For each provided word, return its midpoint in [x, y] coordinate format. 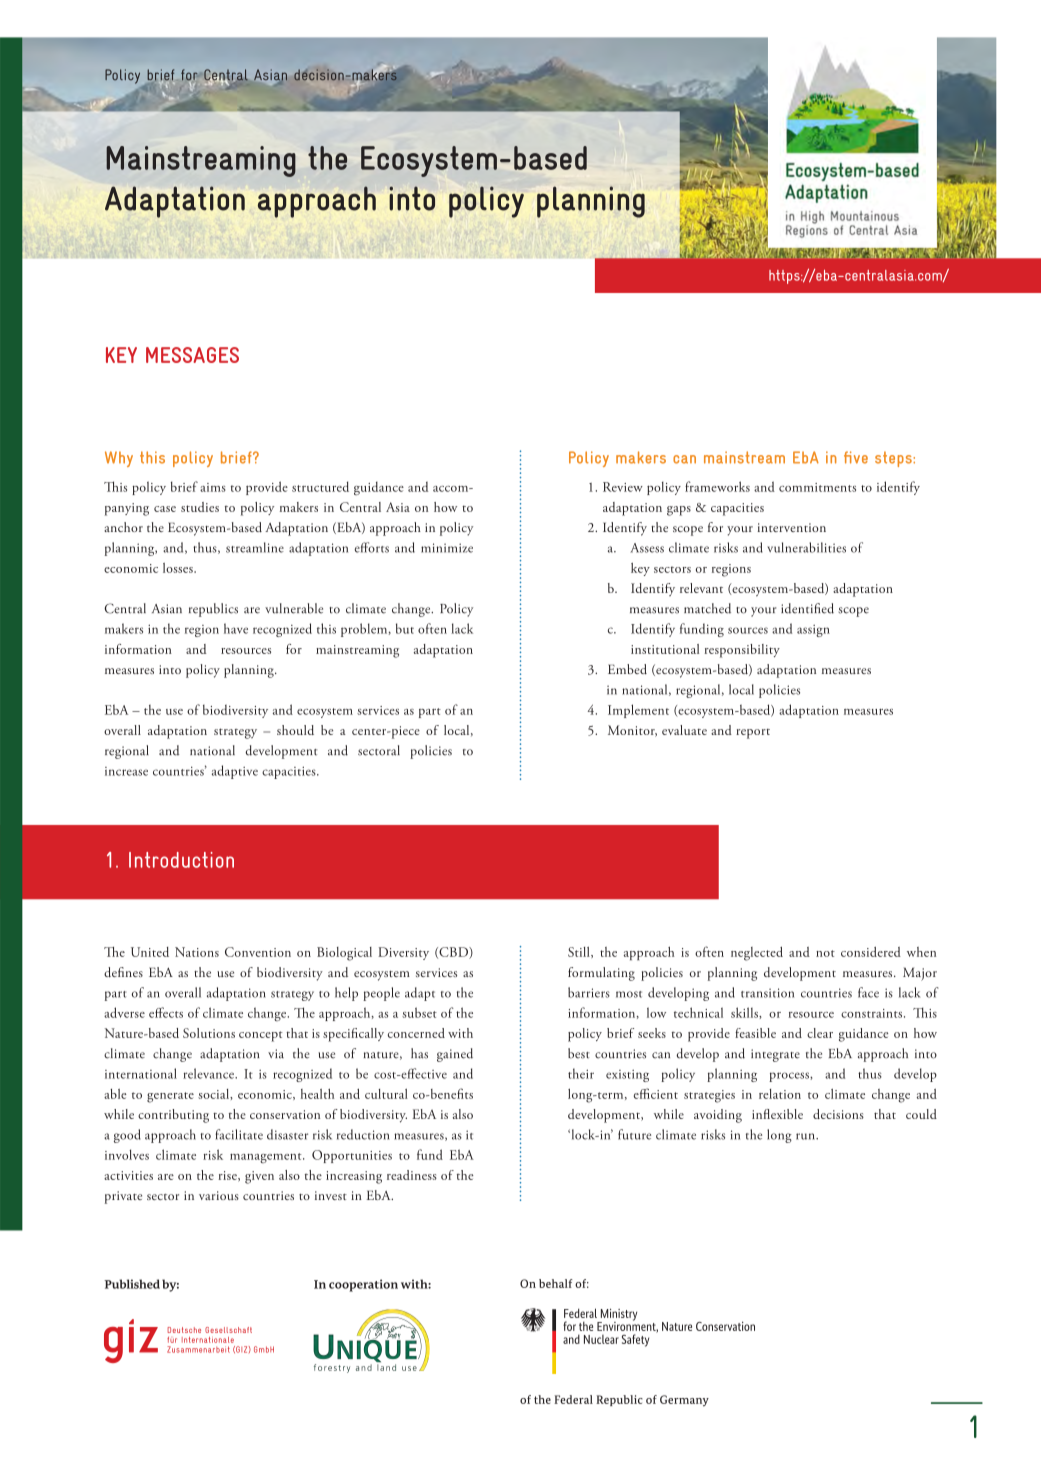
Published [132, 1284]
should [295, 730]
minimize [447, 548]
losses [179, 568]
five [856, 457]
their [581, 1073]
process [790, 1077]
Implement [638, 711]
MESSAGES [192, 355]
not [825, 953]
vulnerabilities [806, 547]
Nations [197, 952]
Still [580, 952]
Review [623, 487]
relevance [209, 1073]
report [753, 734]
